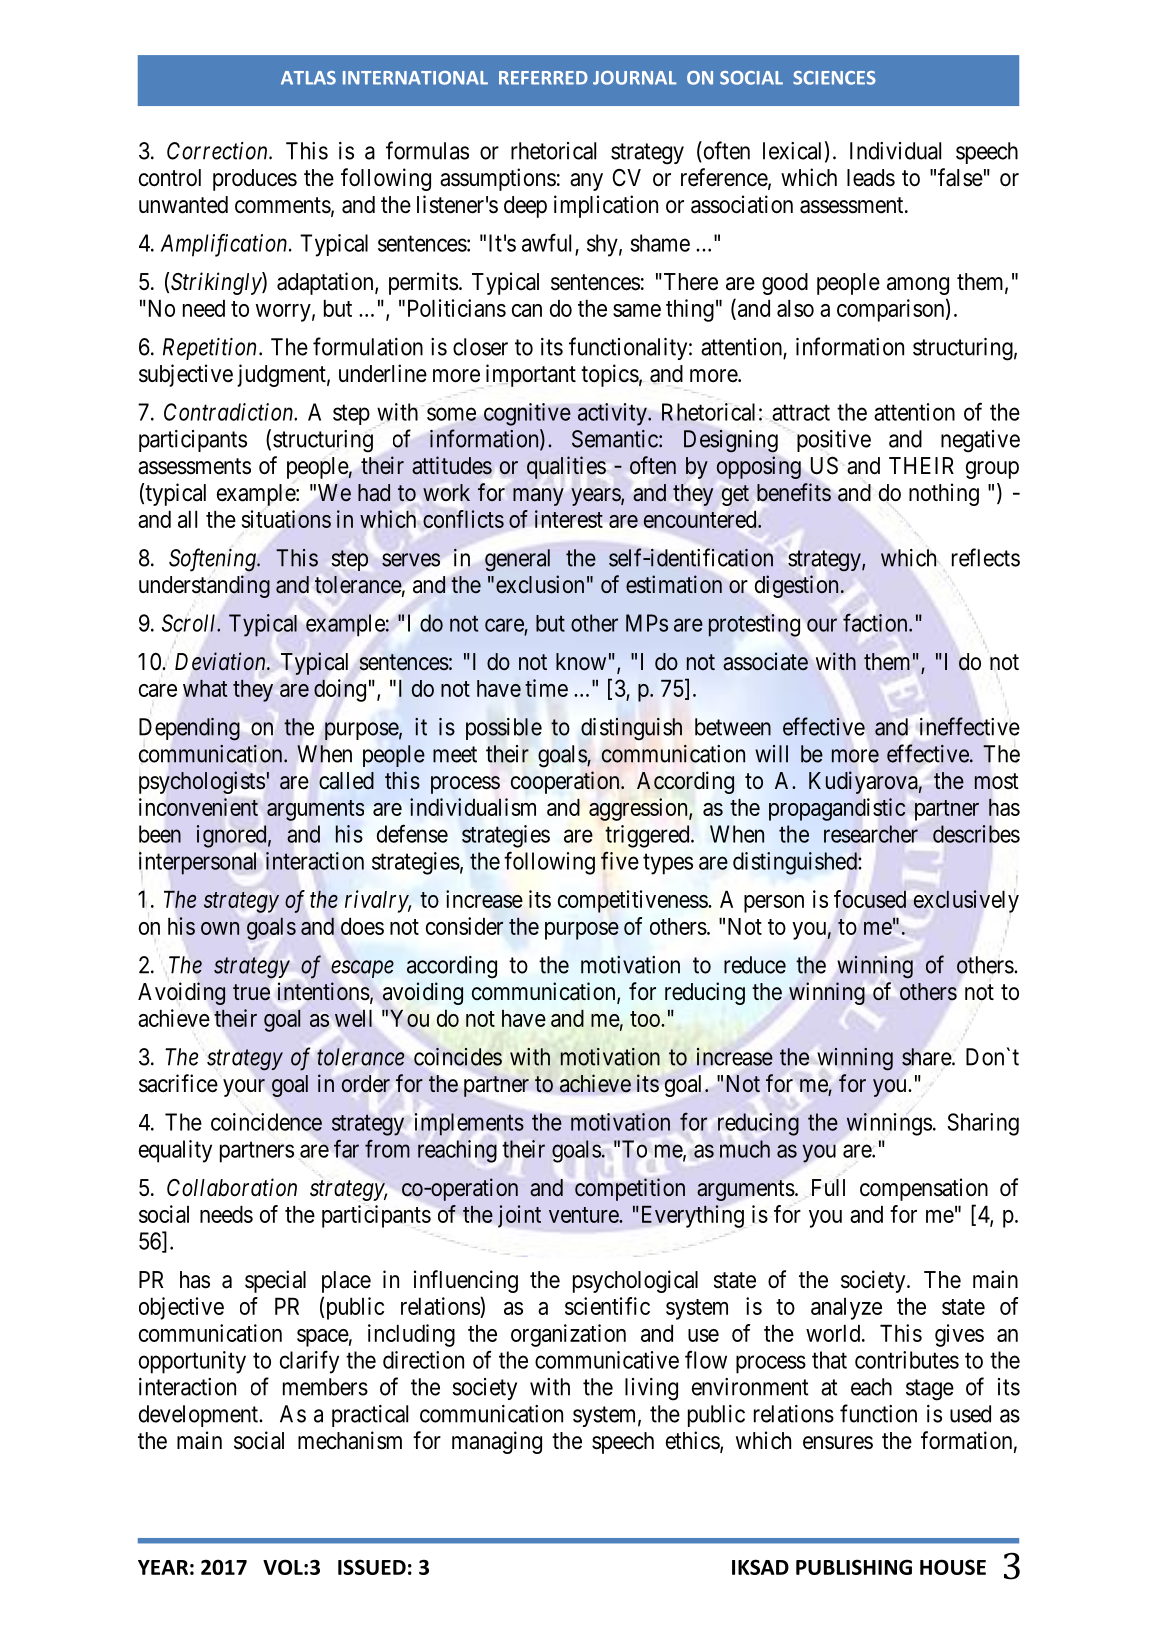  What do you see at coordinates (198, 807) in the screenshot?
I see `inconvenient` at bounding box center [198, 807].
